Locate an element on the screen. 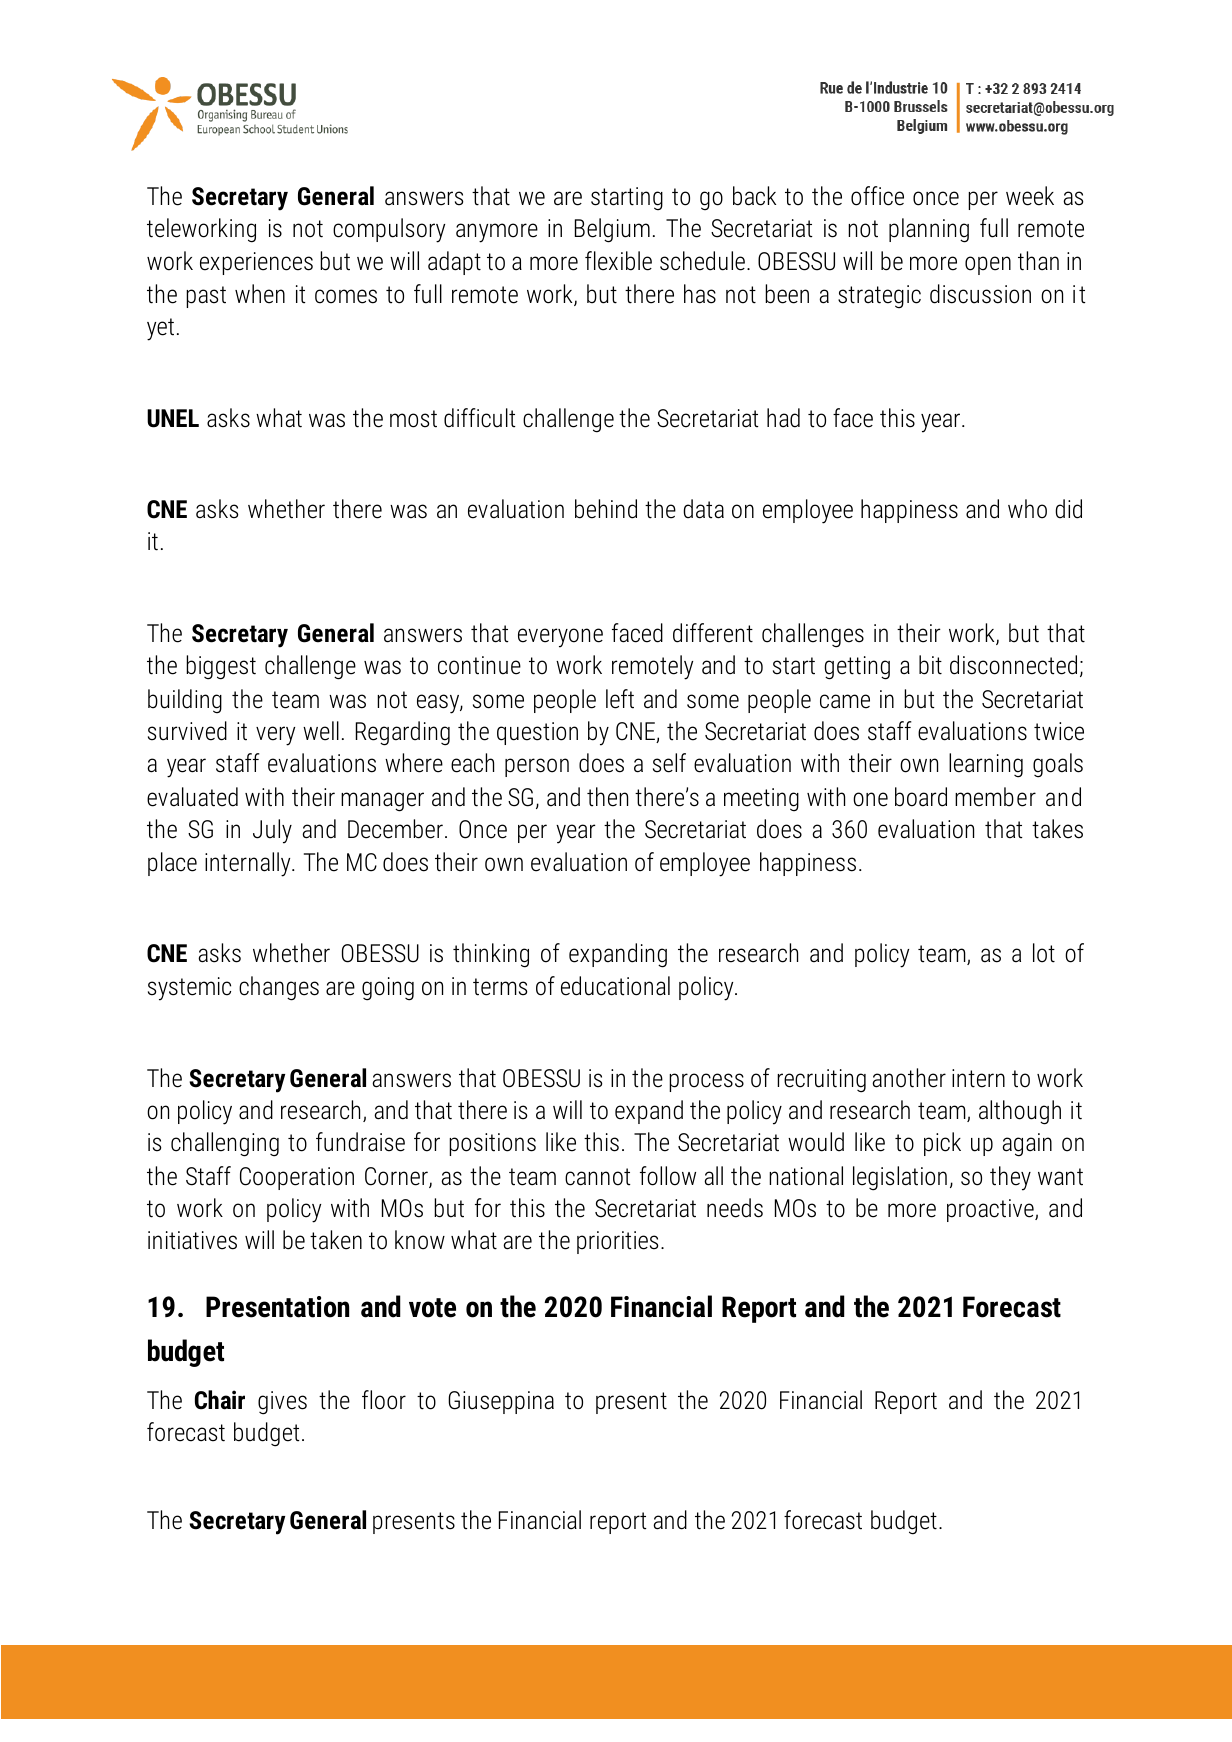  gives is located at coordinates (282, 1403).
